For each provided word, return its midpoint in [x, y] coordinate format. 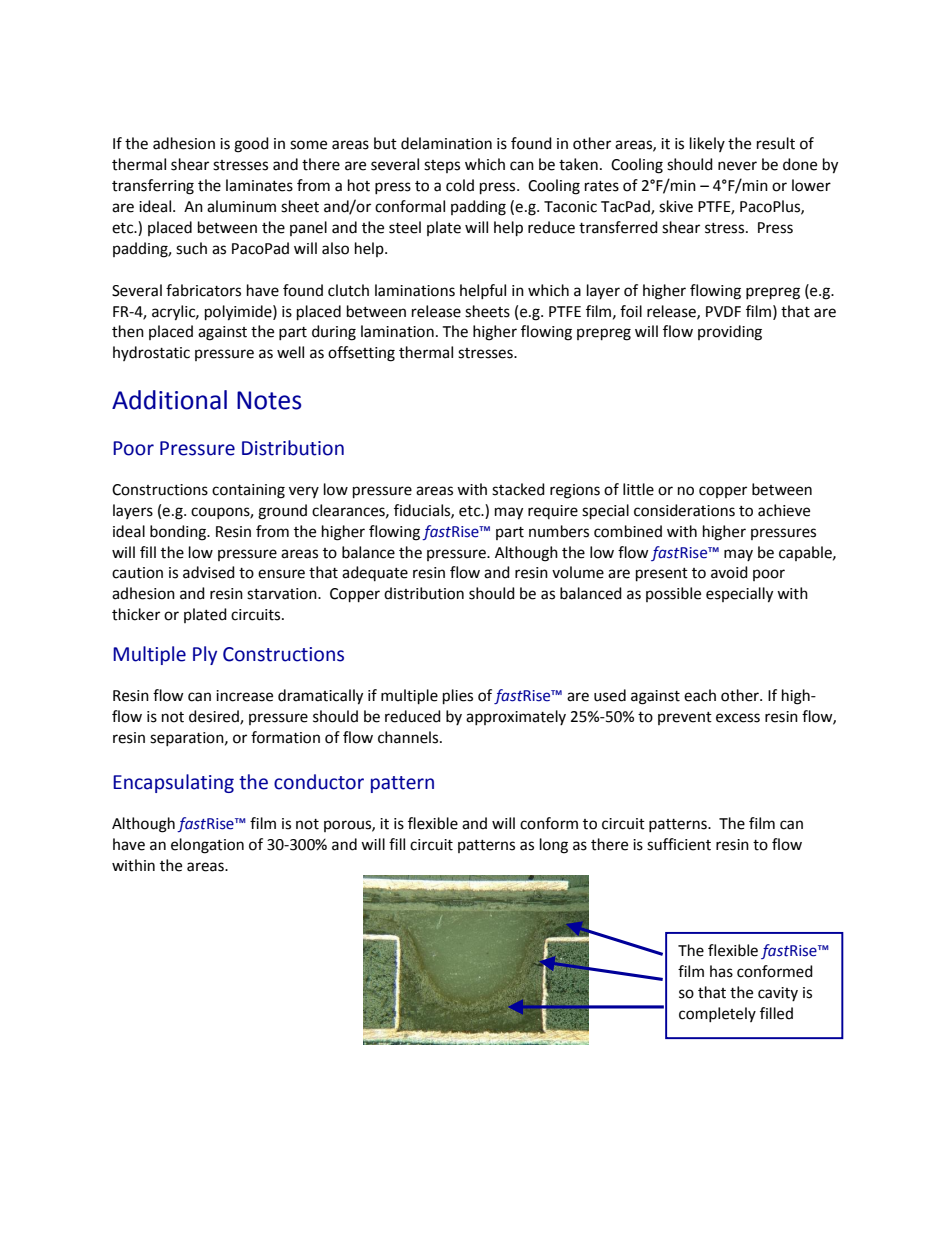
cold [460, 185]
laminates [259, 185]
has [721, 971]
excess [738, 718]
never [737, 166]
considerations [684, 510]
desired [215, 717]
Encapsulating [173, 783]
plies [458, 697]
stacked [518, 489]
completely [717, 1014]
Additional [169, 400]
